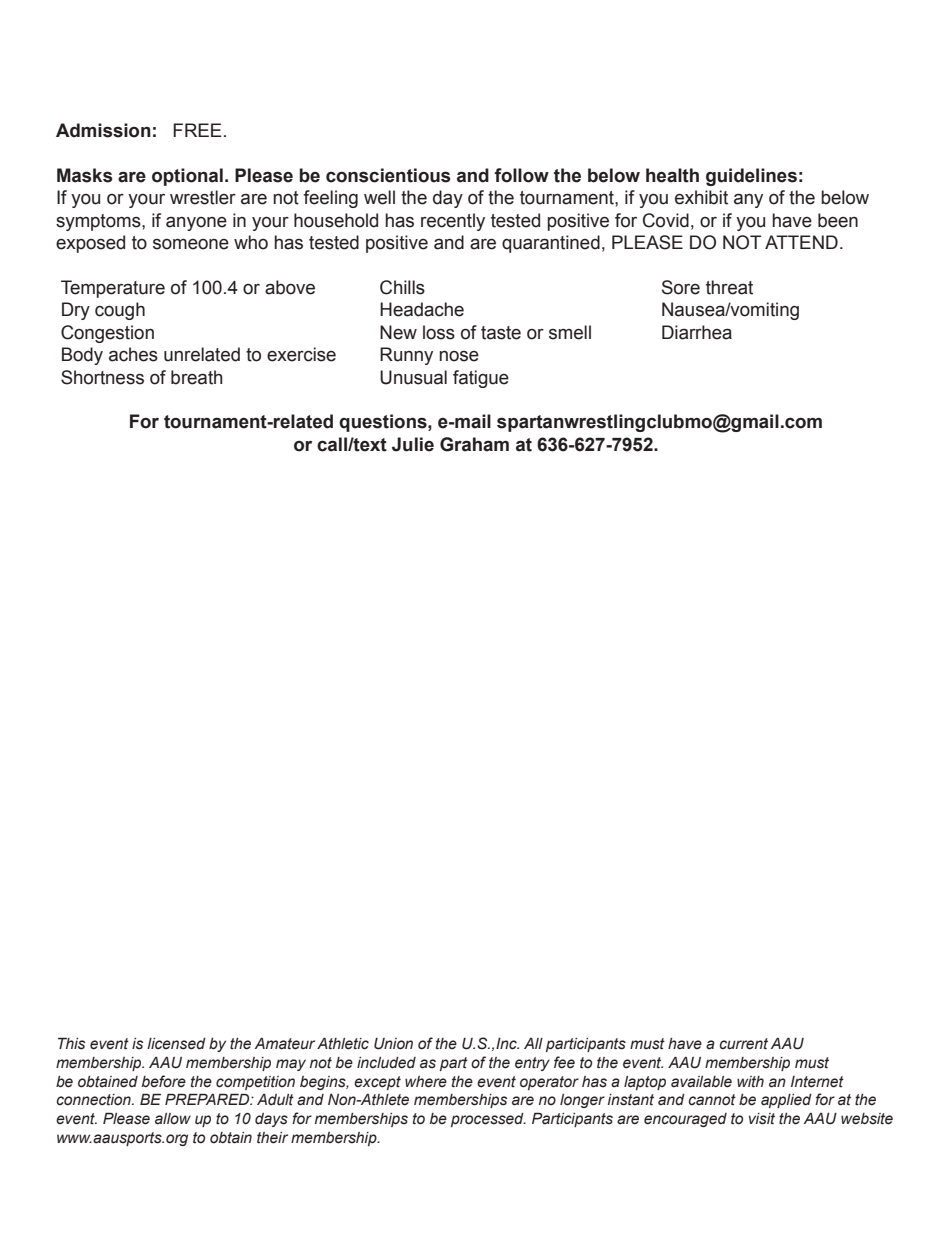 This document has height=1233, width=952. I want to click on applied, so click(786, 1101).
